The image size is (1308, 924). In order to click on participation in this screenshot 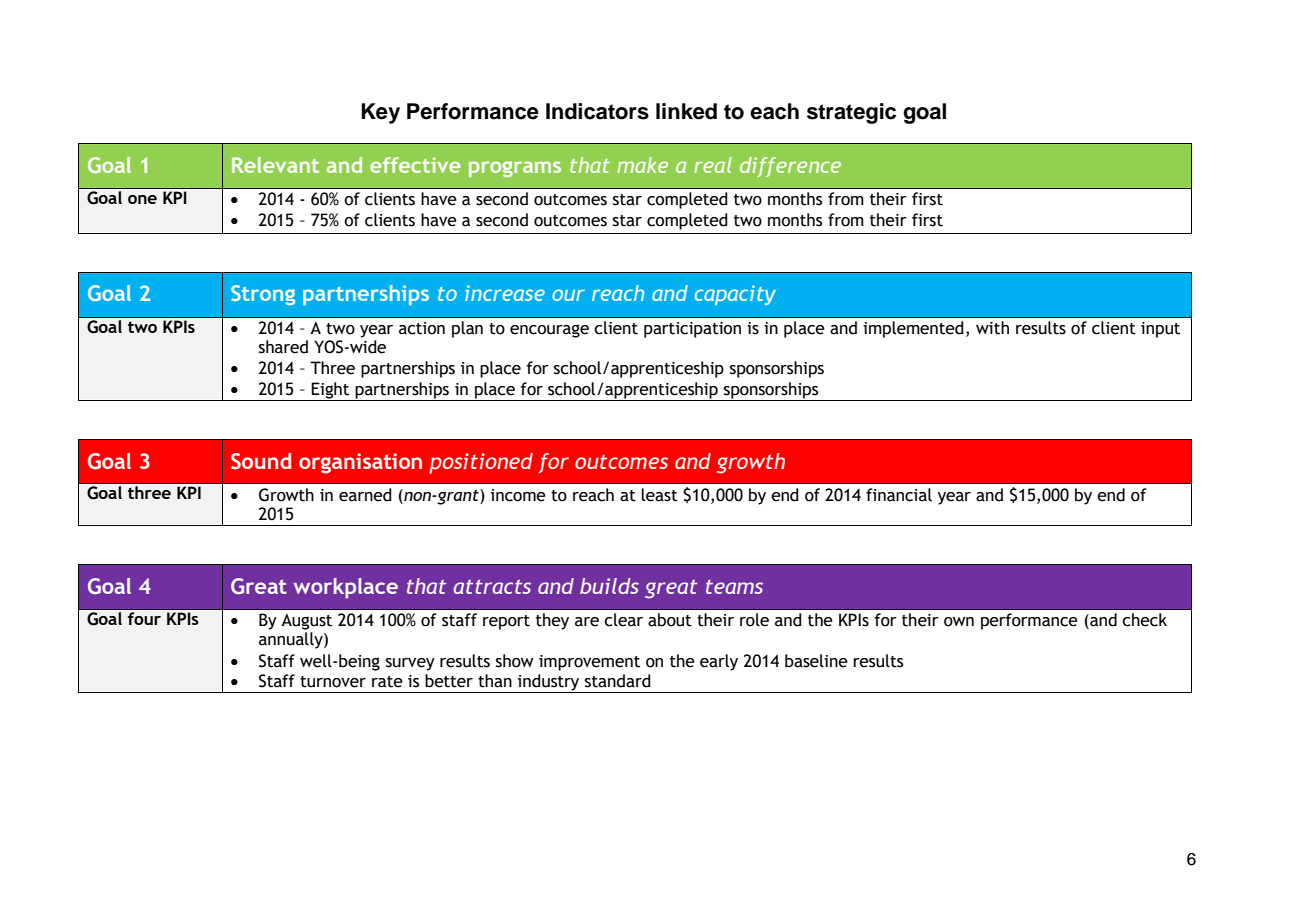, I will do `click(692, 330)`.
